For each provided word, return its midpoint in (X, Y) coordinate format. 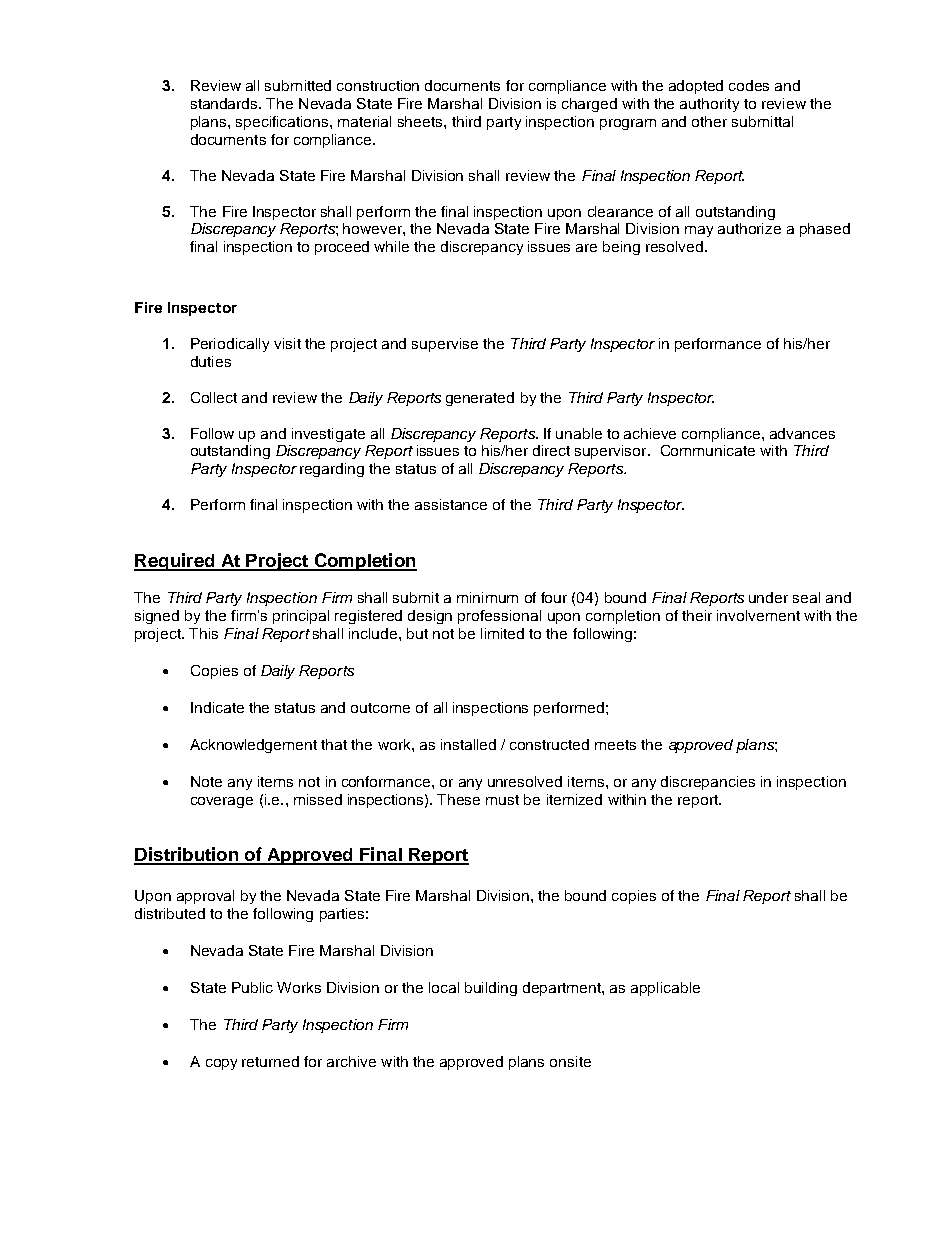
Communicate (708, 450)
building (491, 989)
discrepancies (708, 783)
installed (468, 744)
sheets (421, 121)
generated (480, 399)
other (709, 121)
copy (221, 1064)
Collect (214, 397)
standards (225, 103)
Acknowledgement (253, 746)
